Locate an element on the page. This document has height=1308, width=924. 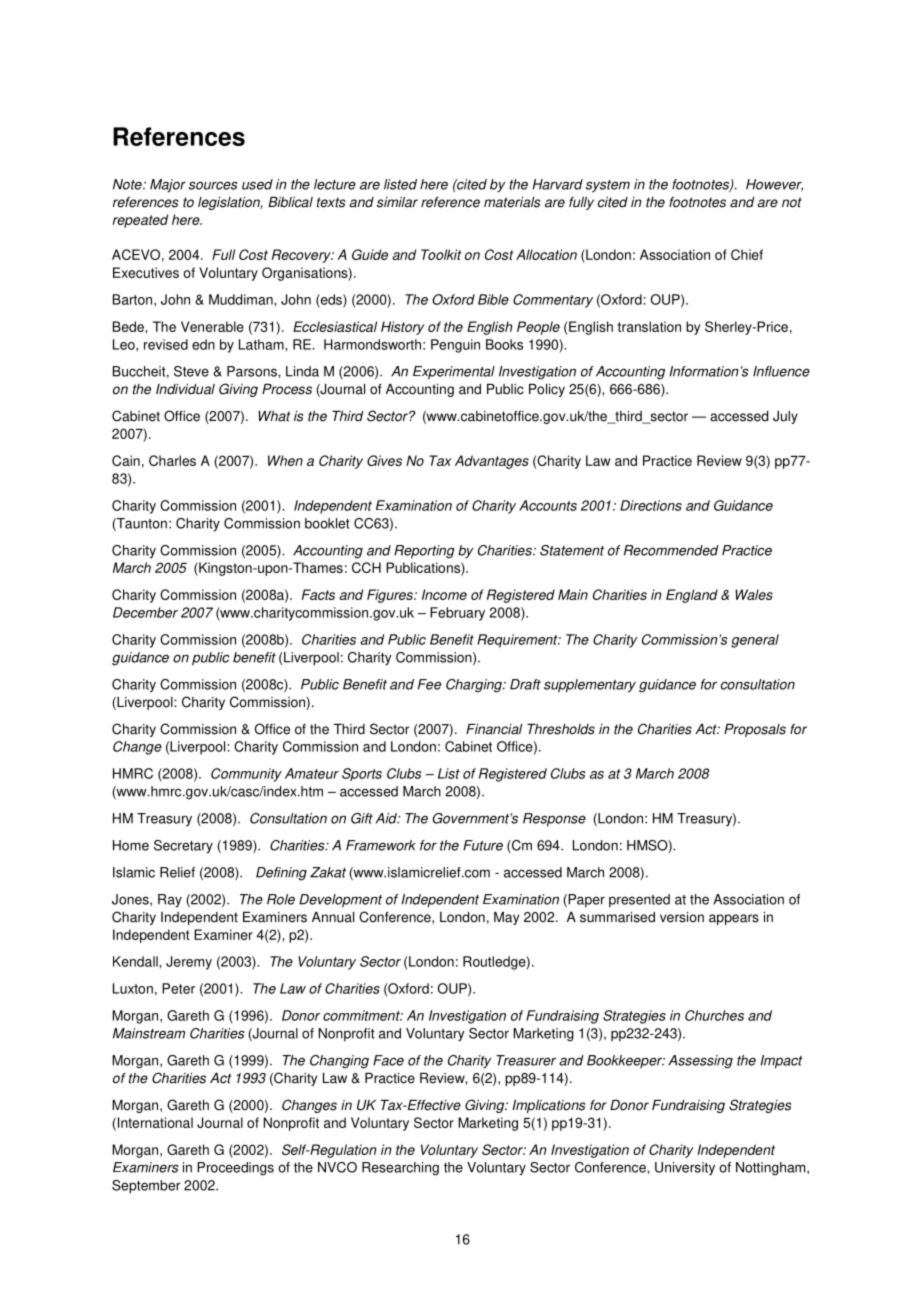
Chief is located at coordinates (747, 254).
